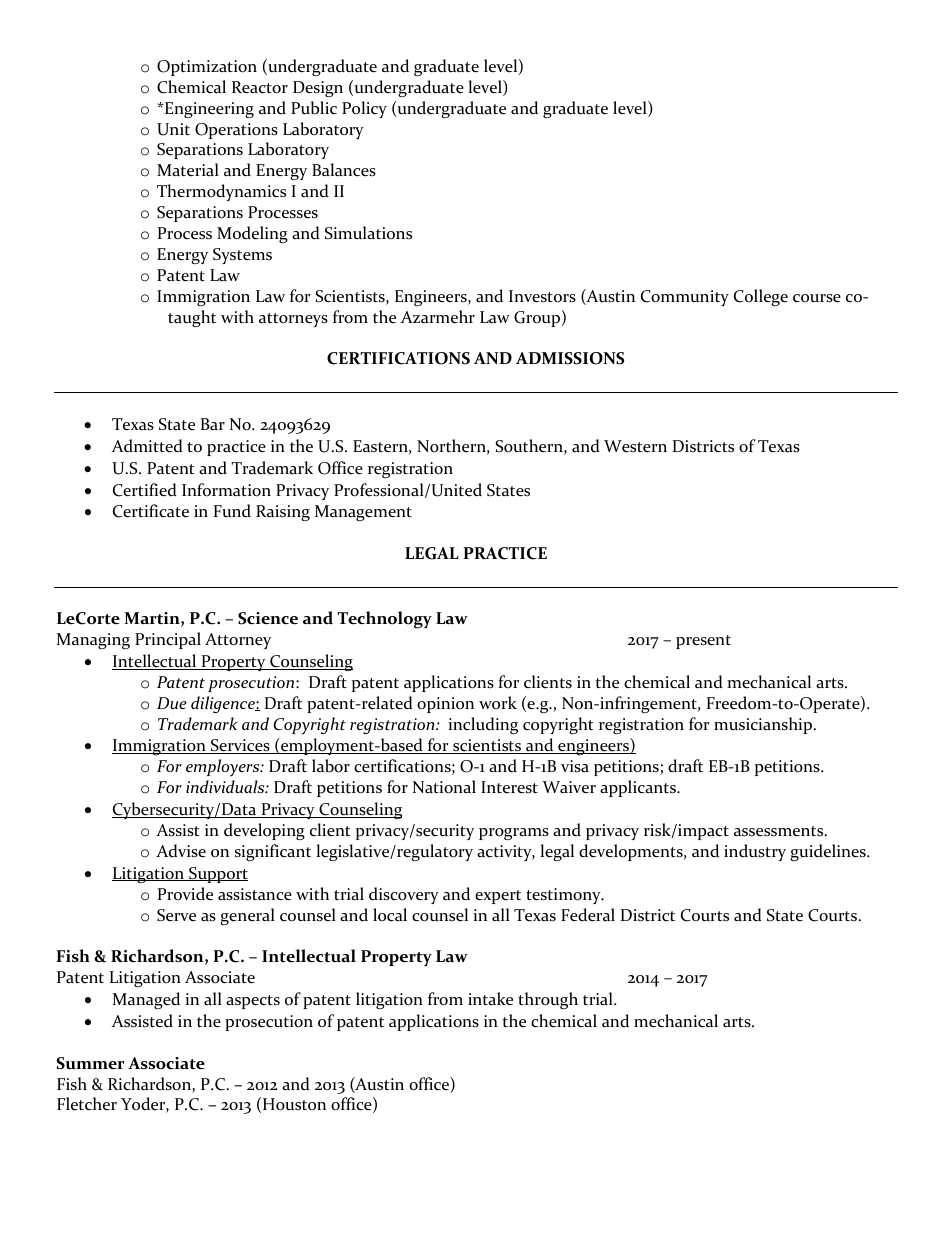 Image resolution: width=952 pixels, height=1233 pixels. I want to click on Bar, so click(213, 424).
